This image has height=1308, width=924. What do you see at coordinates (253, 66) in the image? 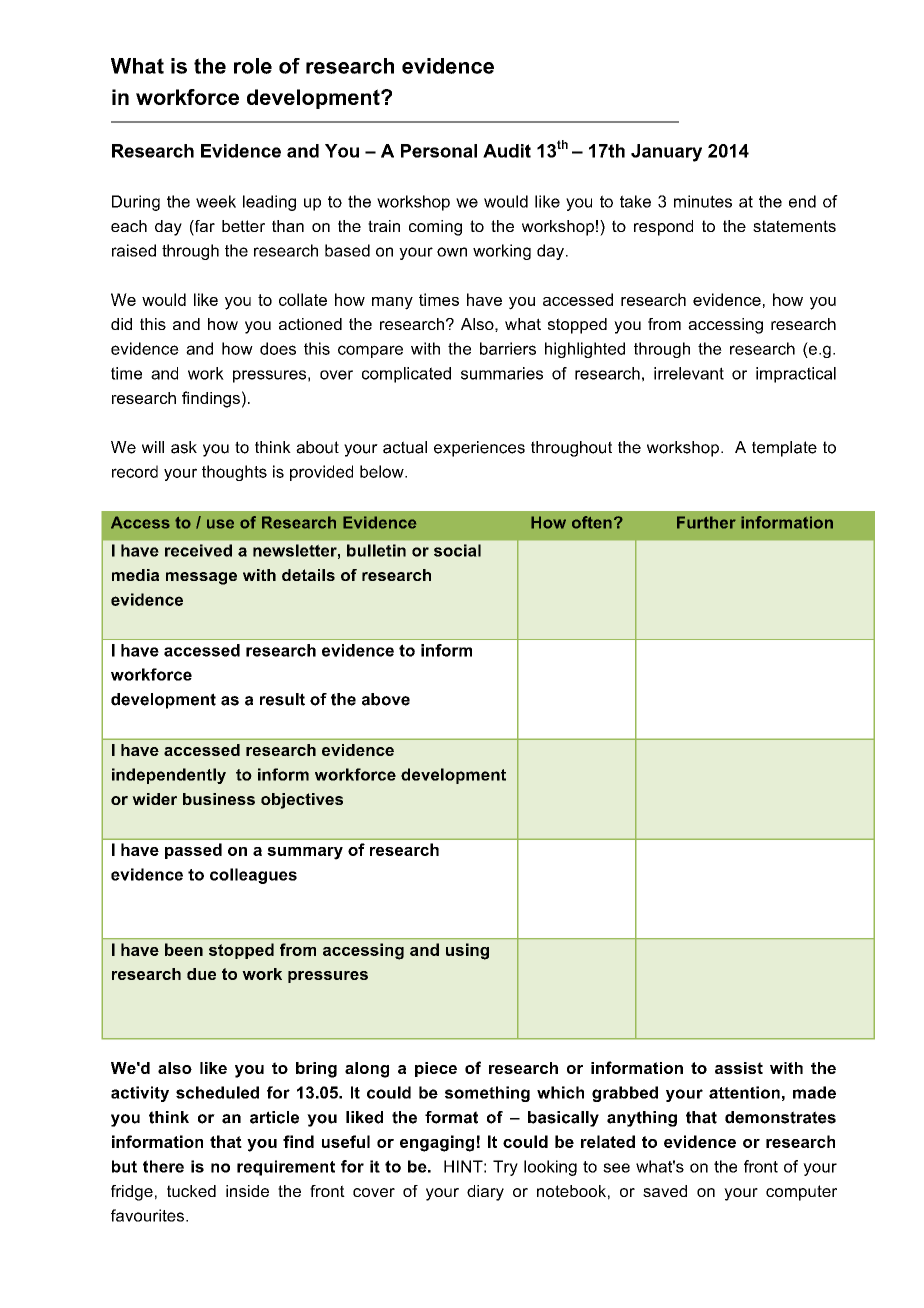
I see `role` at bounding box center [253, 66].
